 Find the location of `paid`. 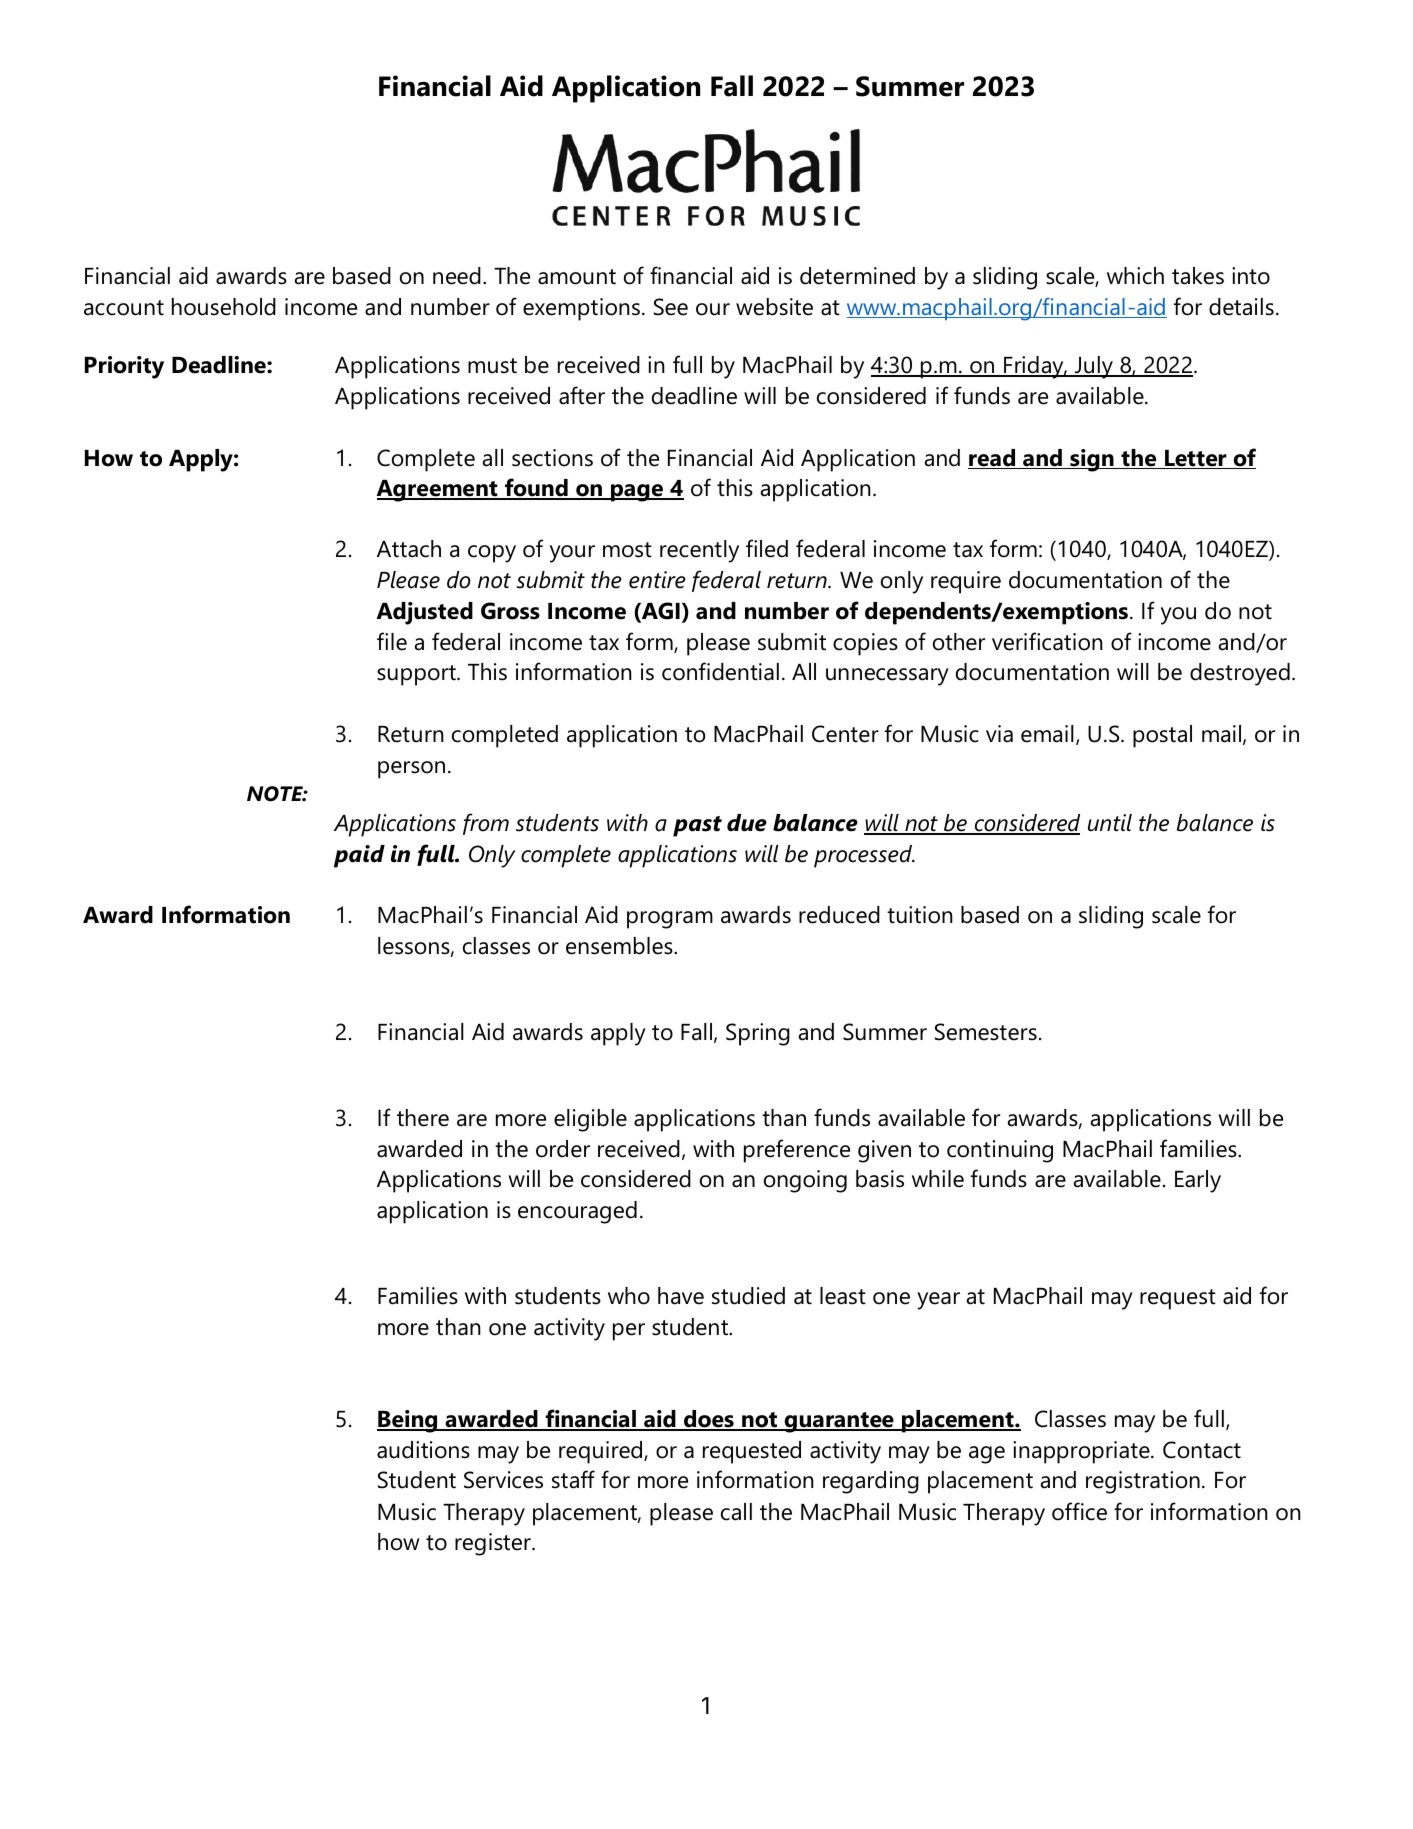

paid is located at coordinates (359, 856).
